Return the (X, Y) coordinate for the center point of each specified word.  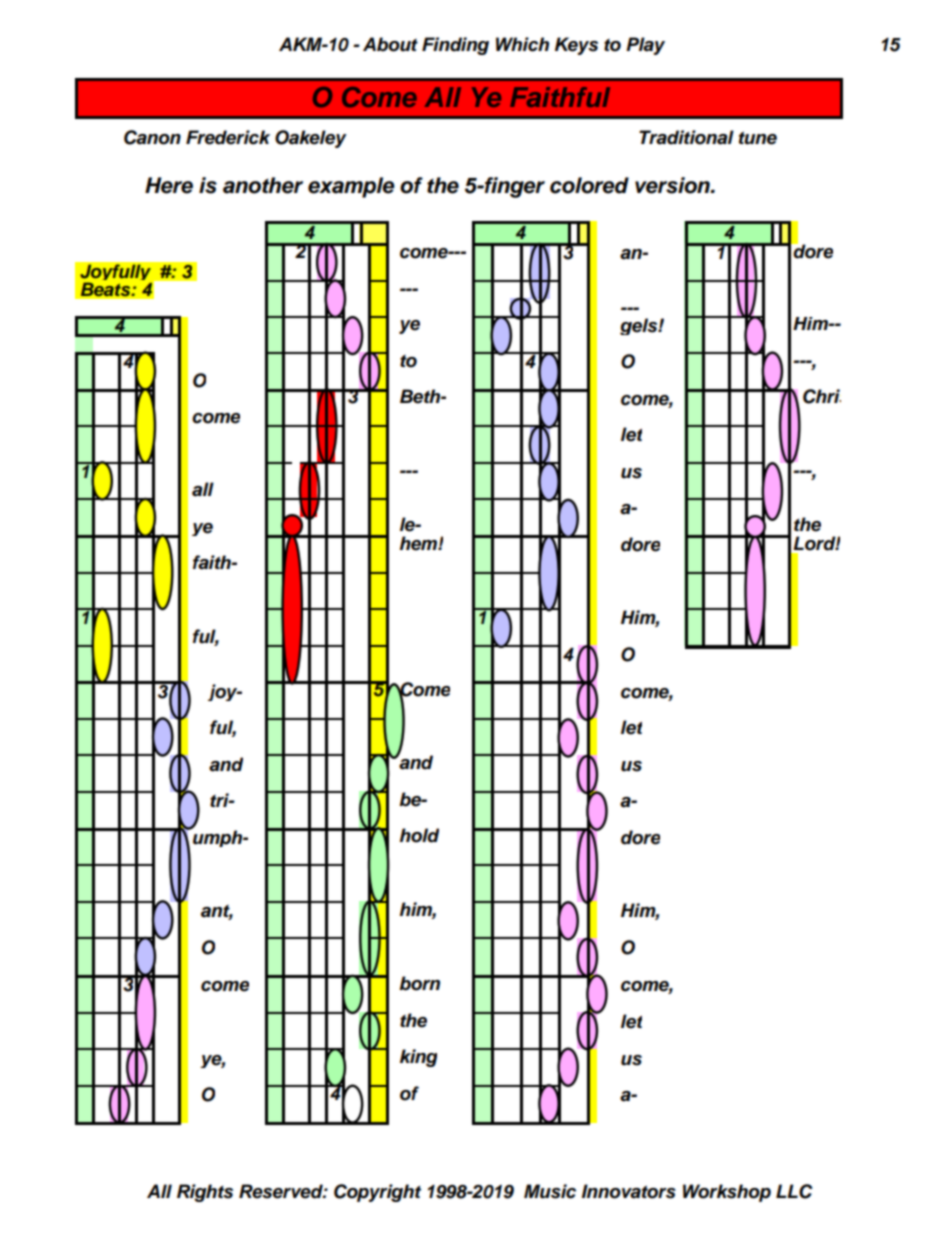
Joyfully (116, 274)
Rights (205, 1193)
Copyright (377, 1193)
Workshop (727, 1193)
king (418, 1058)
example (351, 187)
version (673, 185)
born (419, 983)
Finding (455, 46)
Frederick (228, 137)
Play (645, 46)
